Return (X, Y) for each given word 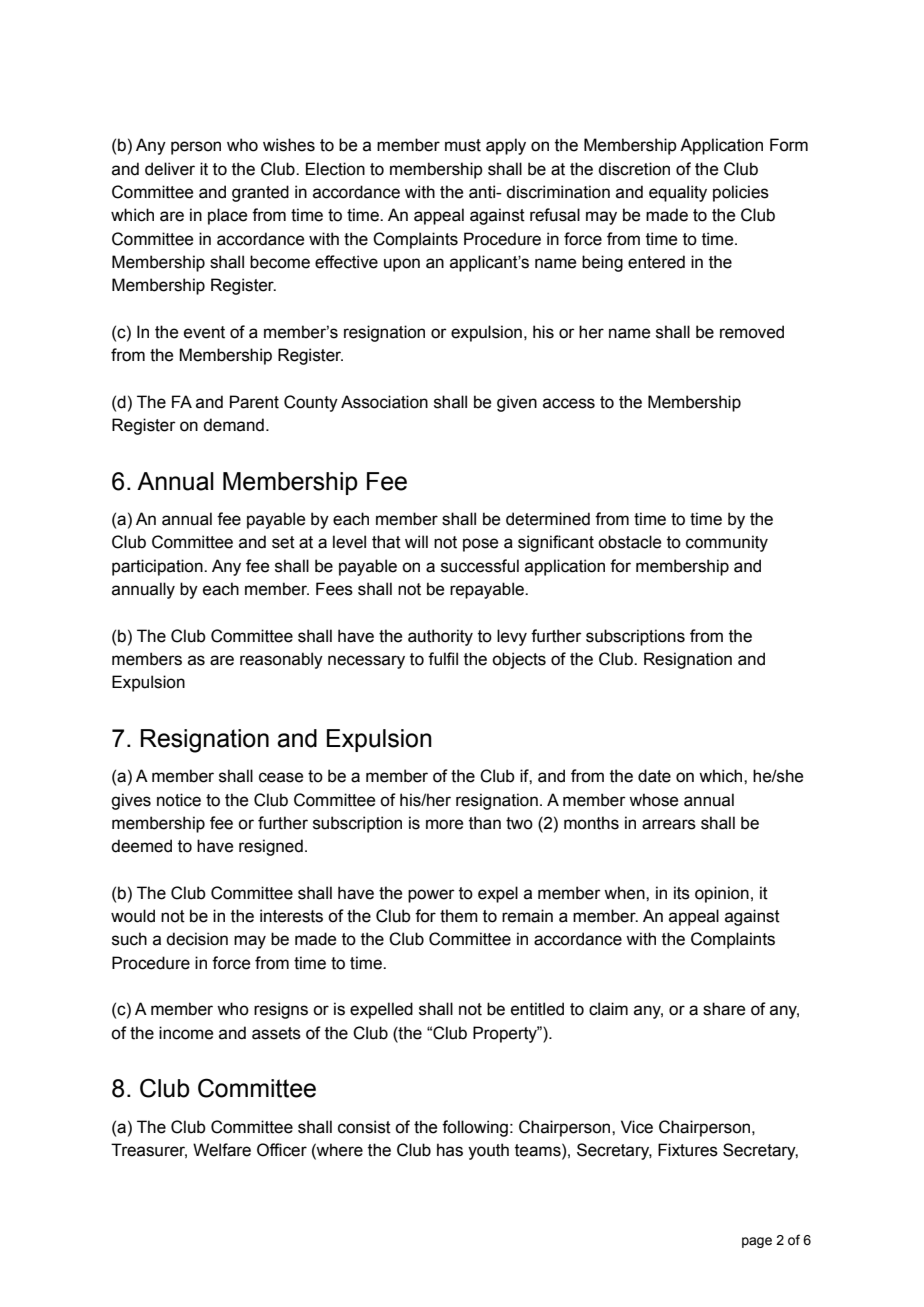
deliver (170, 169)
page (757, 1242)
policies (741, 193)
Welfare (222, 1150)
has (450, 1150)
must (463, 145)
